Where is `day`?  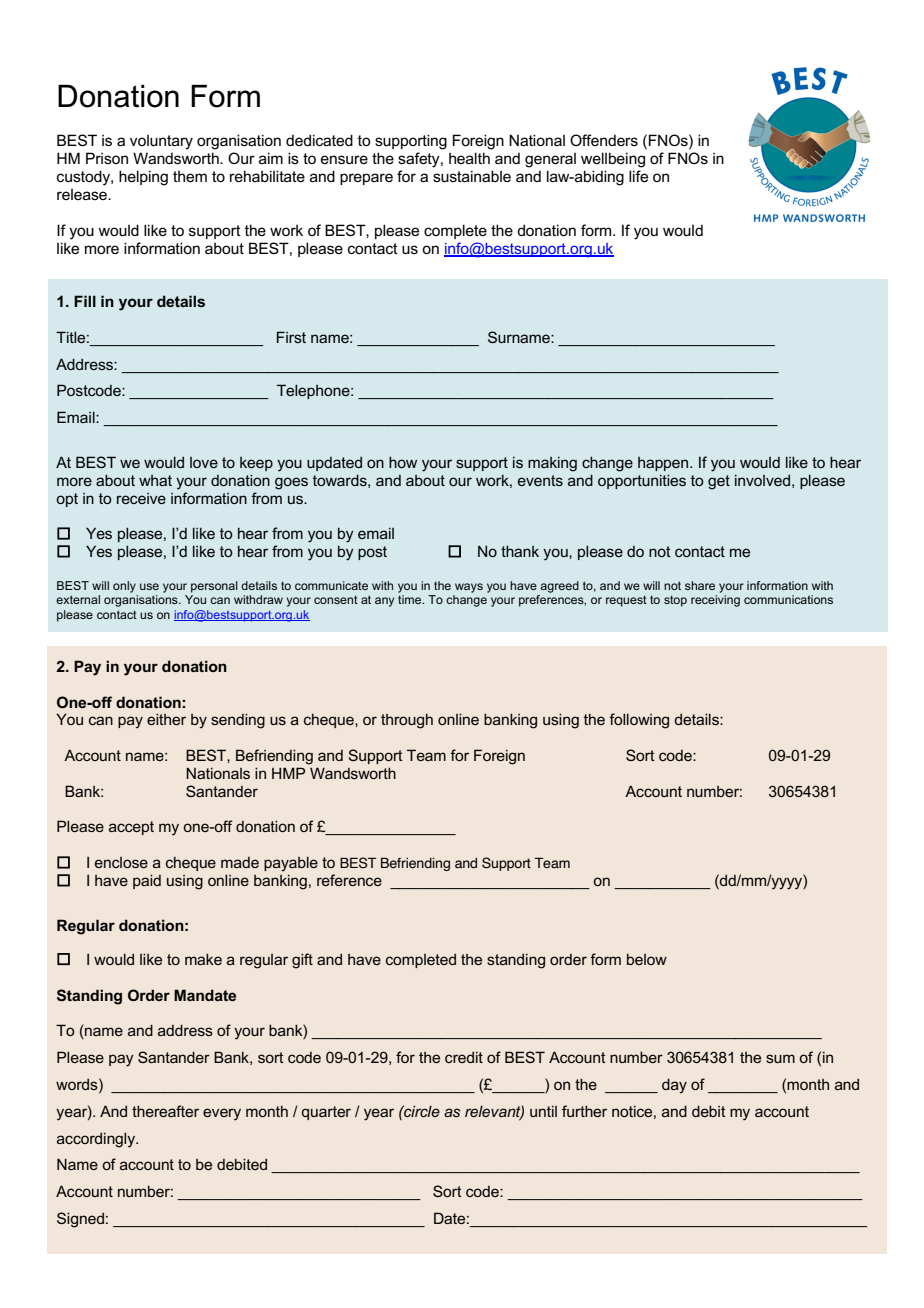 day is located at coordinates (674, 1086).
